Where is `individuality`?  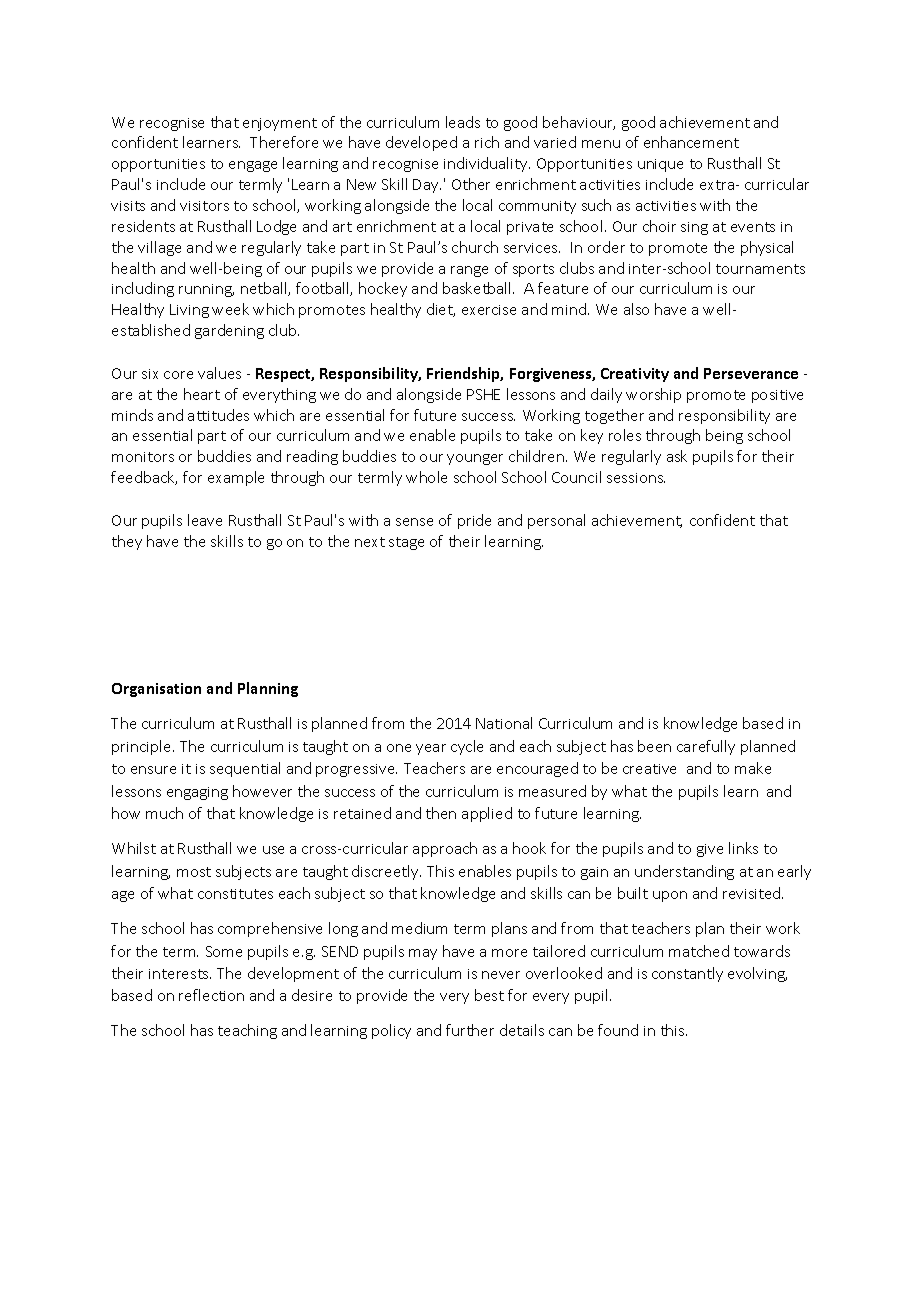
individuality is located at coordinates (487, 164).
